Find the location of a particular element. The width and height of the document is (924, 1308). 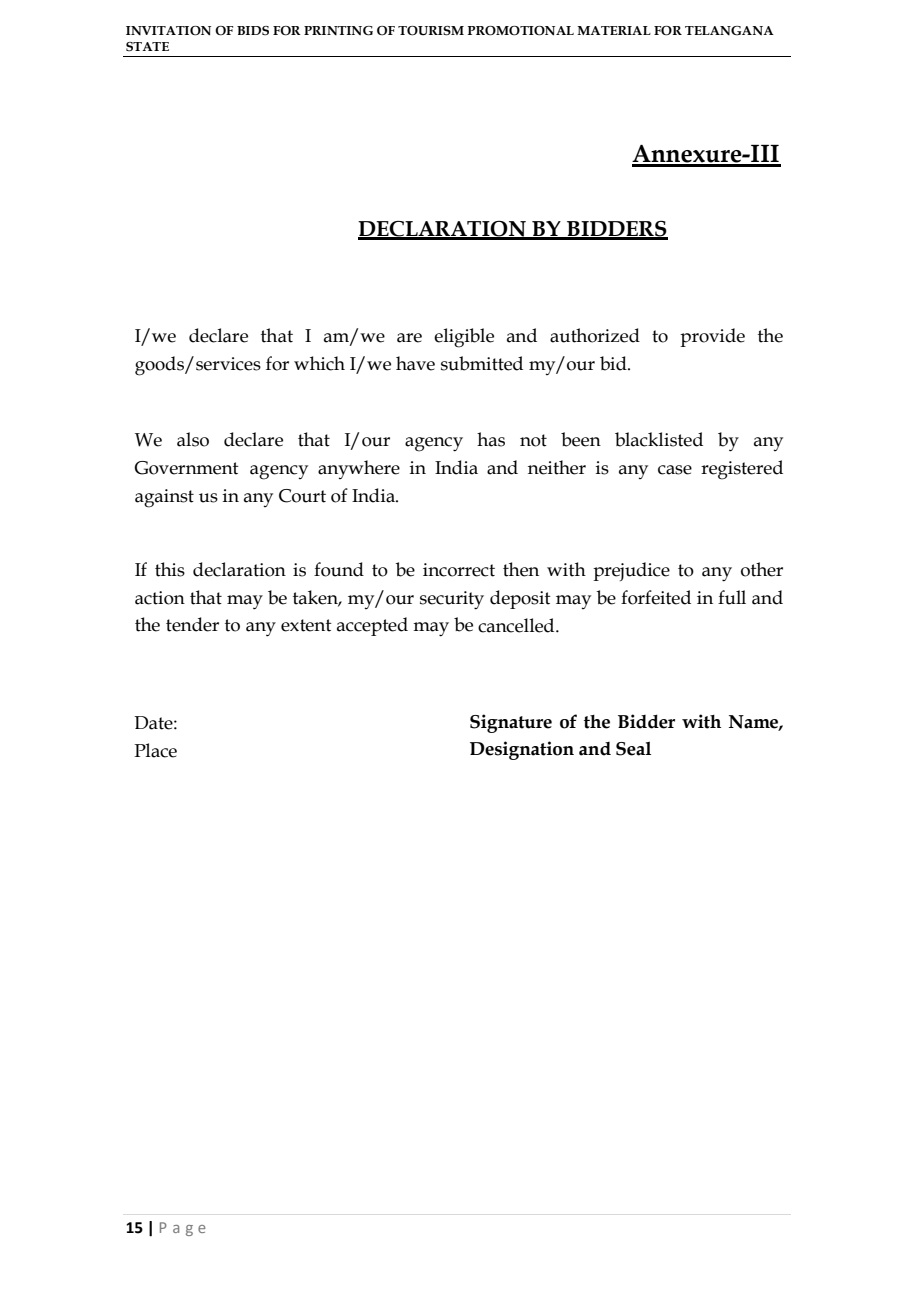

TOURISM is located at coordinates (431, 31).
